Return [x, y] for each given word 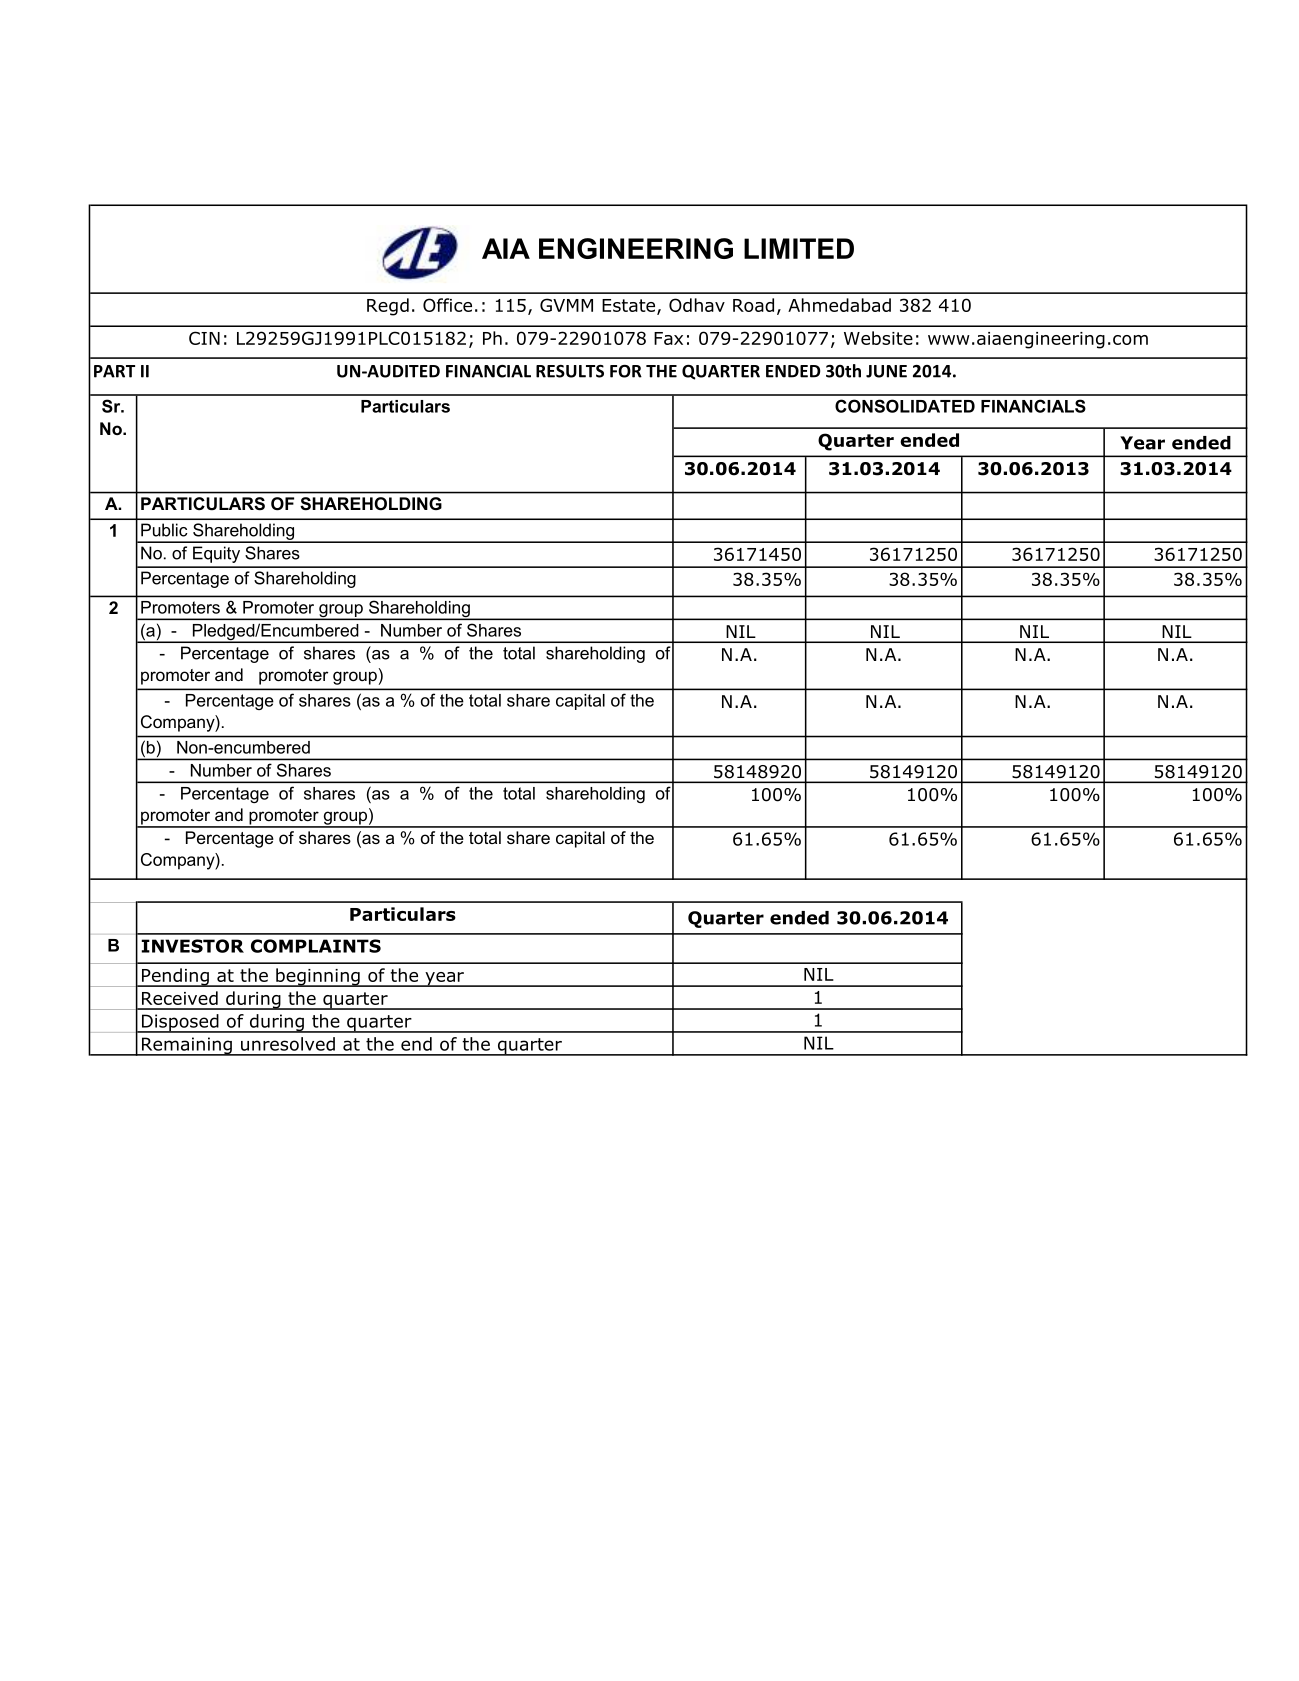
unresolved [288, 1044]
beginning [318, 977]
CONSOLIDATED [905, 406]
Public [164, 530]
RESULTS [570, 371]
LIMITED [799, 248]
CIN [204, 338]
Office [447, 305]
